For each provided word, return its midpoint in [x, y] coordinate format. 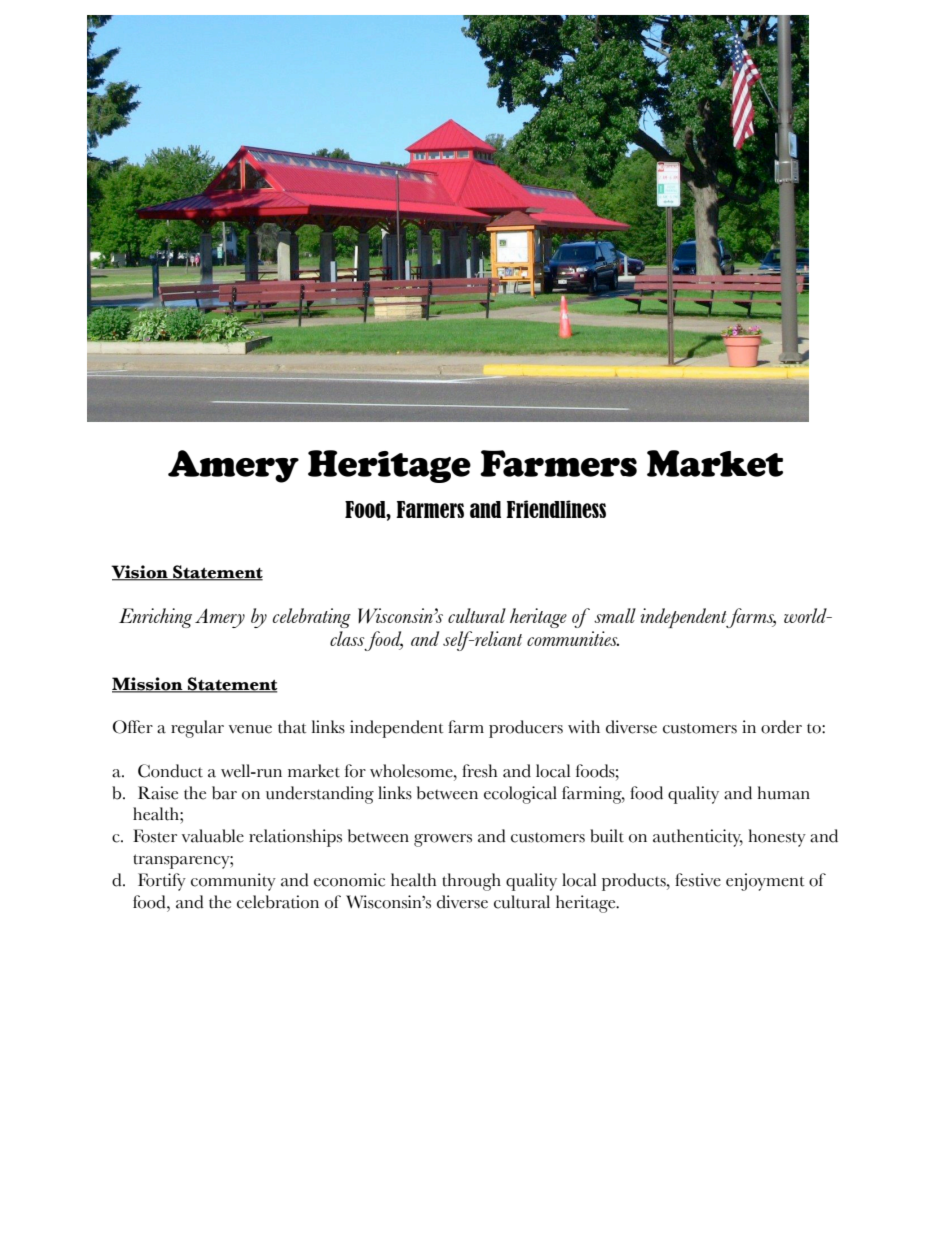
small [615, 615]
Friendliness [556, 509]
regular [197, 729]
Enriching [155, 618]
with [584, 727]
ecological [520, 795]
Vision [140, 572]
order [781, 727]
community [233, 882]
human [783, 793]
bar [224, 793]
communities [573, 638]
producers [526, 729]
